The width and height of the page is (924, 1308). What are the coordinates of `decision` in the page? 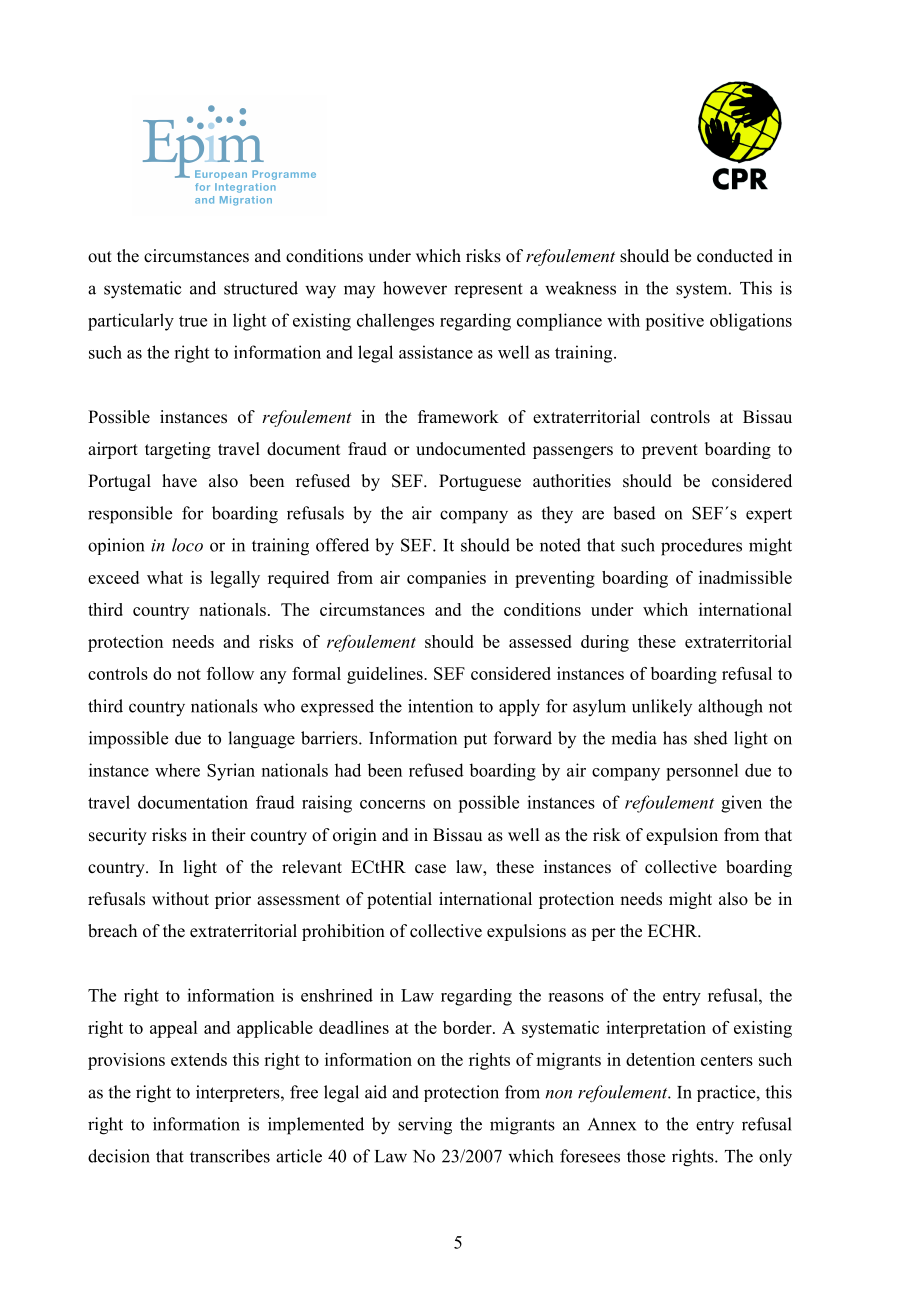 It's located at (119, 1156).
